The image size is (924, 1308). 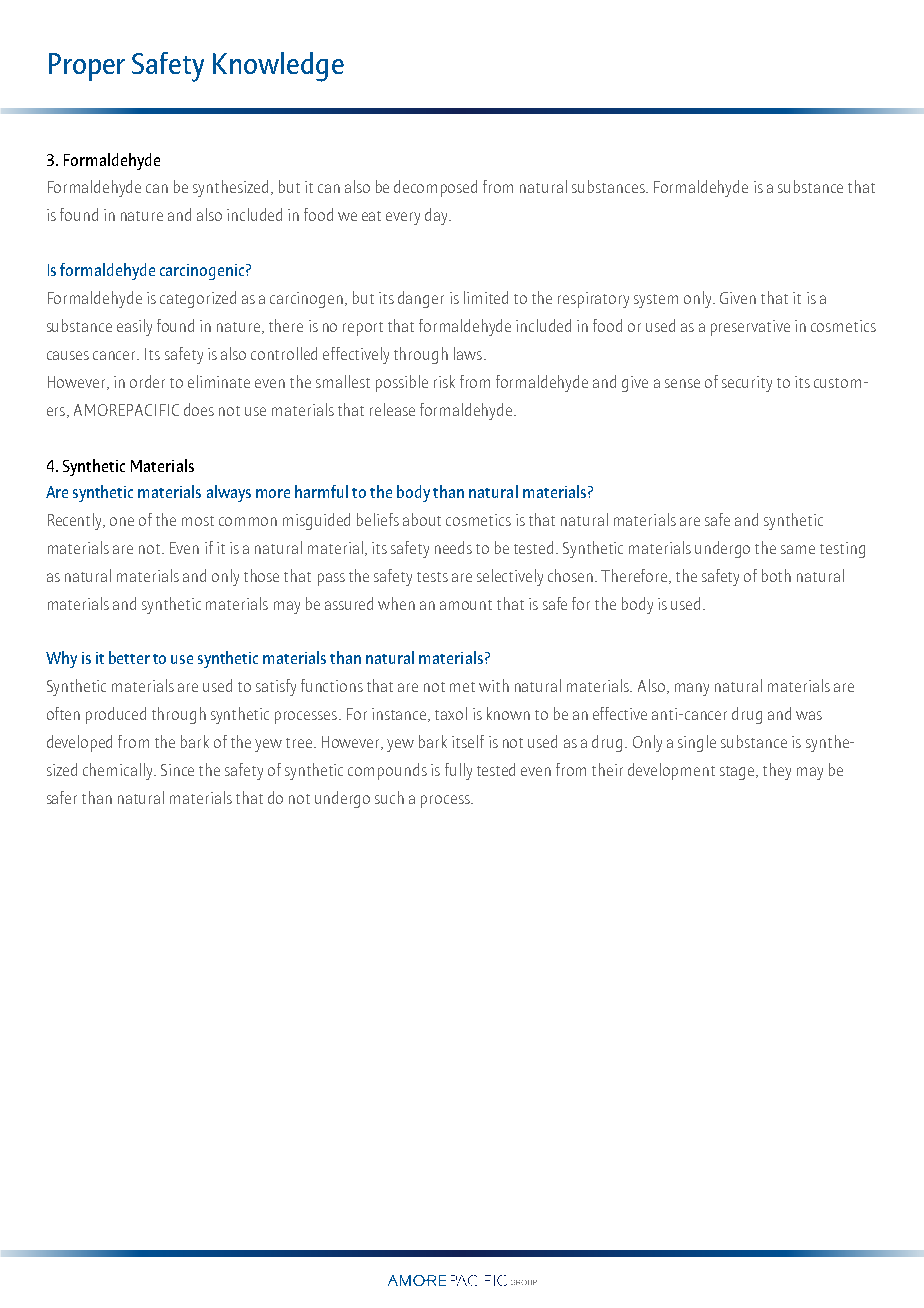 I want to click on Knowledge, so click(x=278, y=67).
